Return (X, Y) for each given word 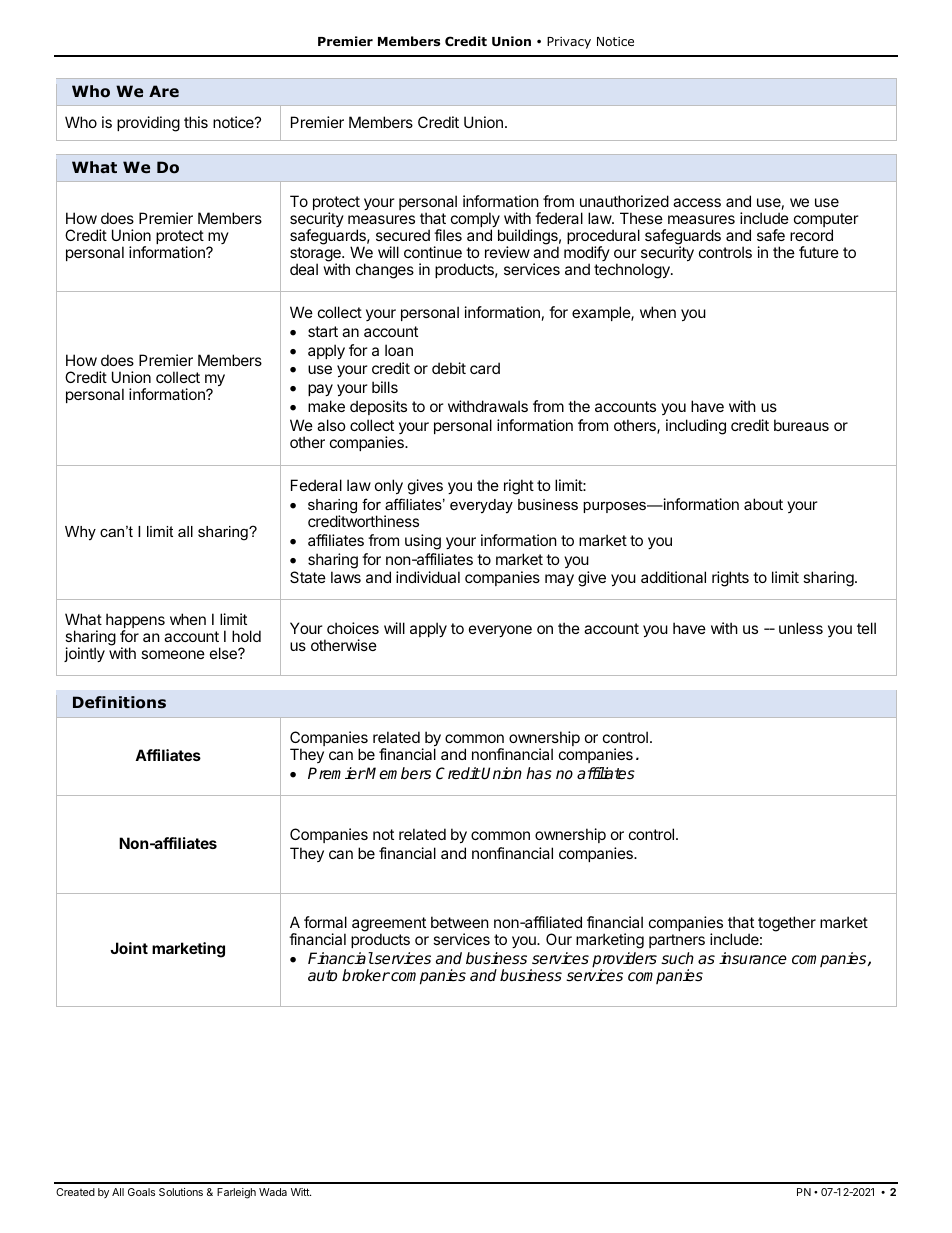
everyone (500, 631)
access (697, 202)
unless (801, 628)
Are (164, 91)
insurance (753, 958)
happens (135, 622)
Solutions (181, 1192)
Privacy (569, 43)
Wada (273, 1192)
